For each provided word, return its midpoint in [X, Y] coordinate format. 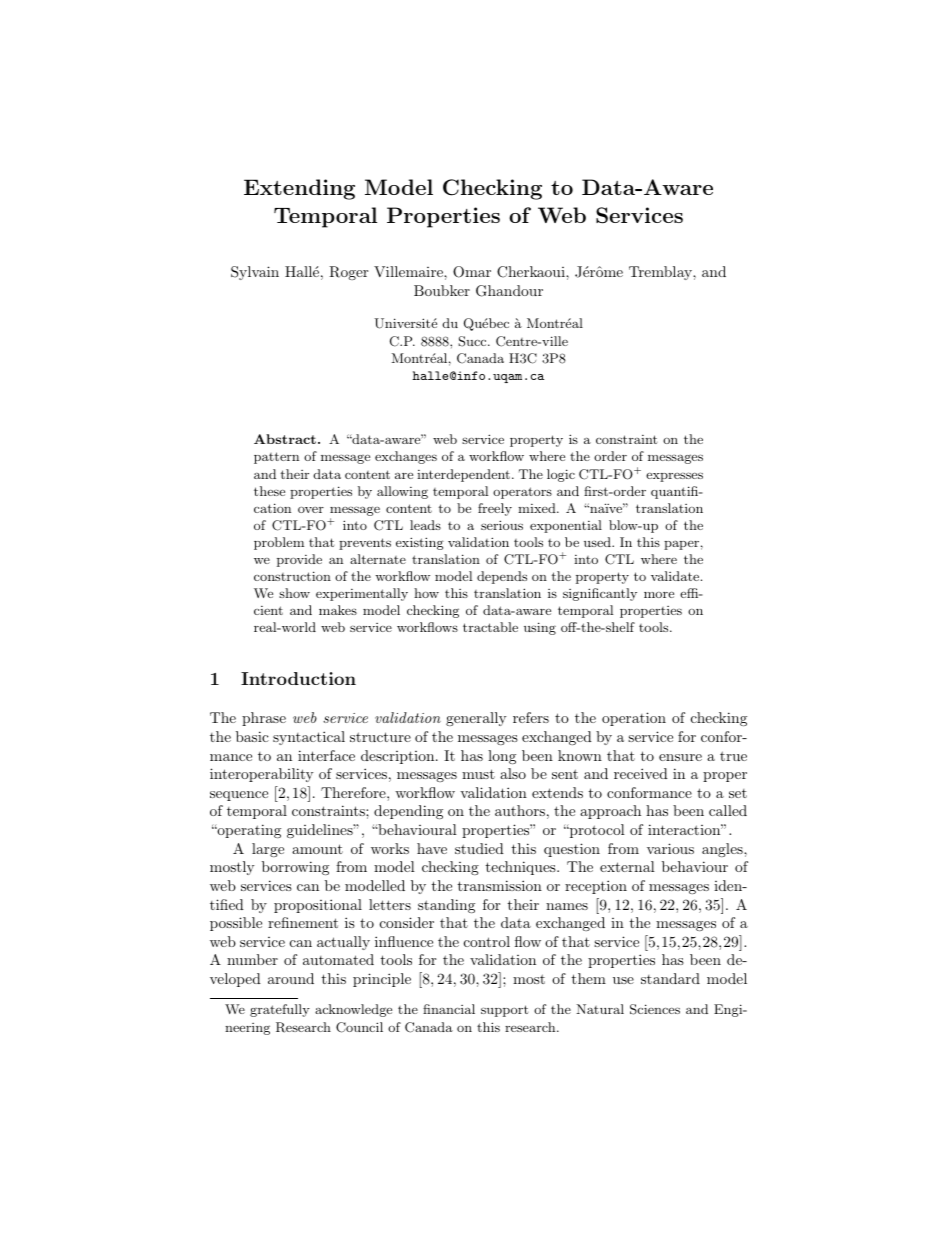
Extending [299, 189]
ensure [680, 757]
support [504, 1011]
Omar [472, 272]
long [502, 757]
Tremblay [661, 273]
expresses [674, 477]
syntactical [309, 738]
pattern [276, 458]
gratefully [280, 1010]
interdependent [463, 475]
